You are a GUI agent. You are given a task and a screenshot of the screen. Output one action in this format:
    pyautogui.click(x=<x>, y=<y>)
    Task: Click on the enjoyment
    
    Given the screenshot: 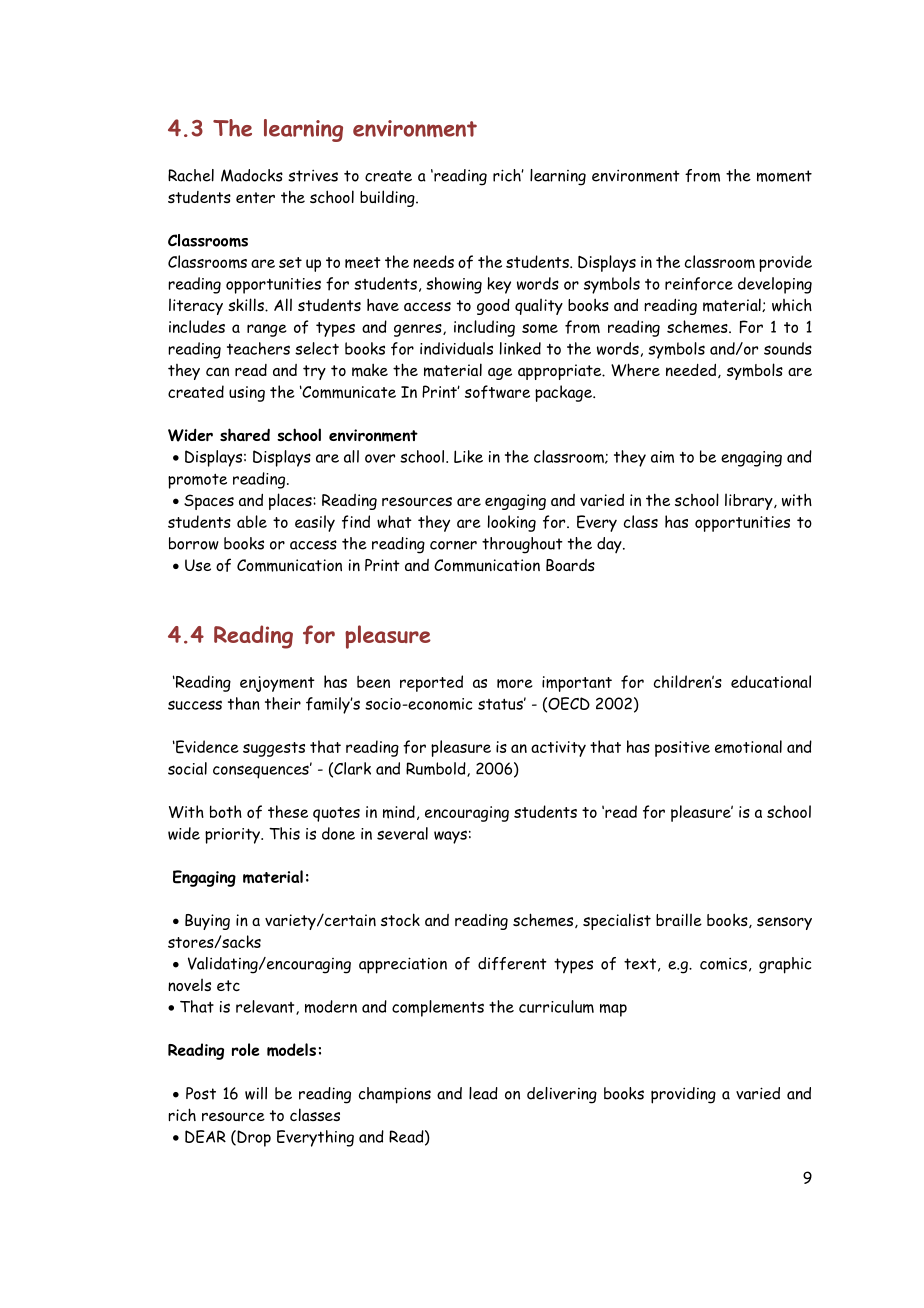 What is the action you would take?
    pyautogui.click(x=277, y=684)
